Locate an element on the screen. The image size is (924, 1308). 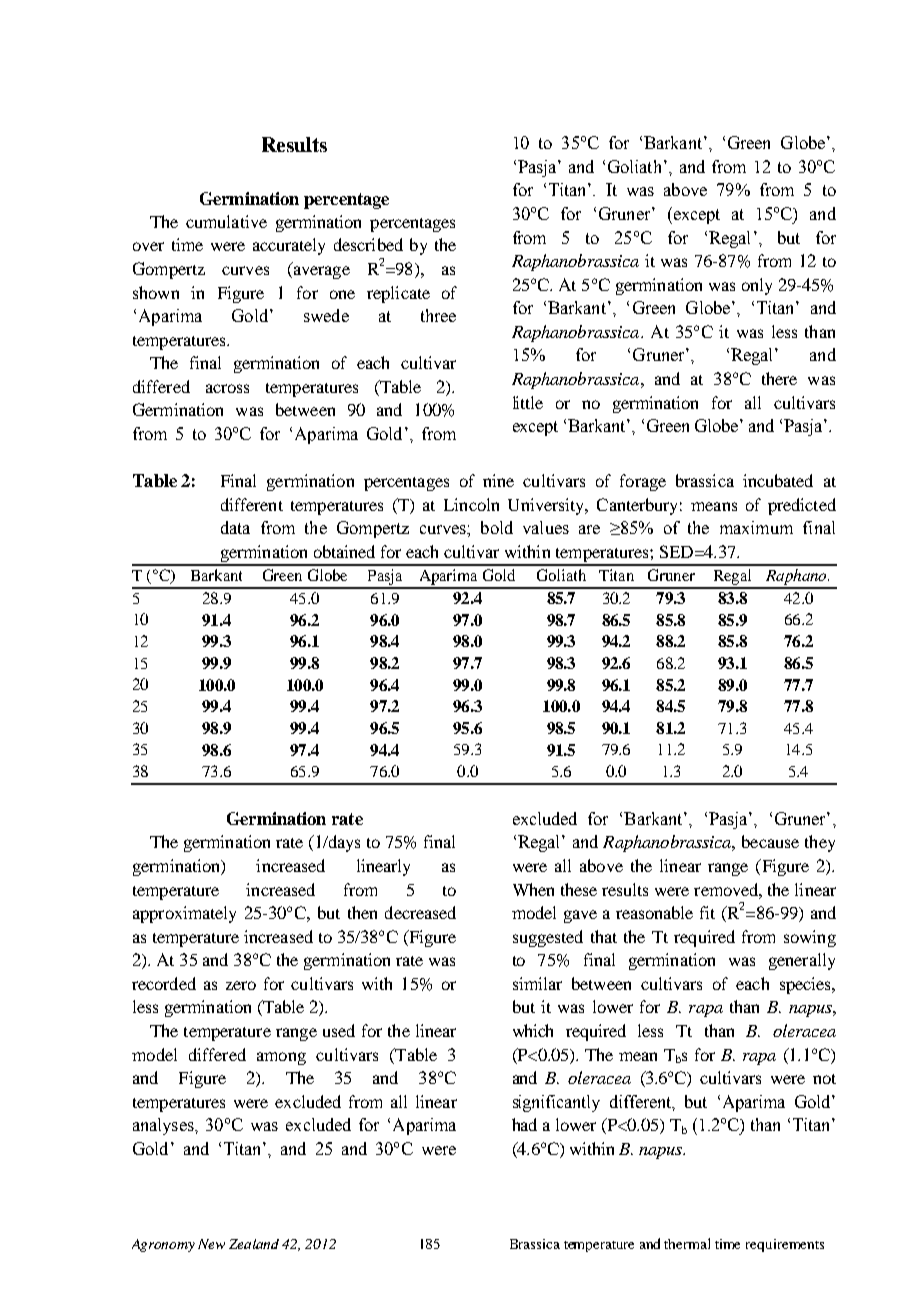
cumulative is located at coordinates (226, 221).
